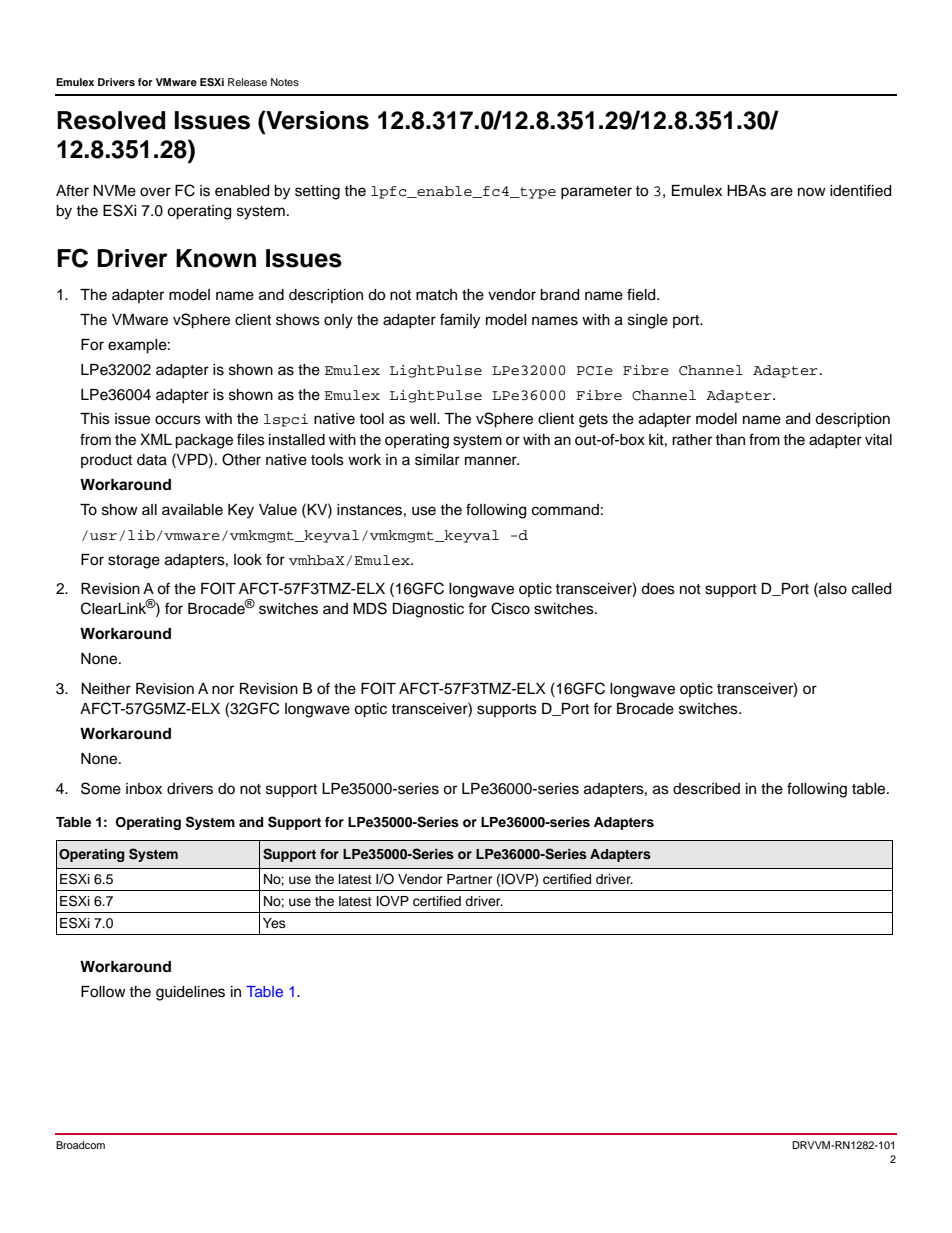  Describe the element at coordinates (80, 1145) in the page. I see `Broadcom` at that location.
